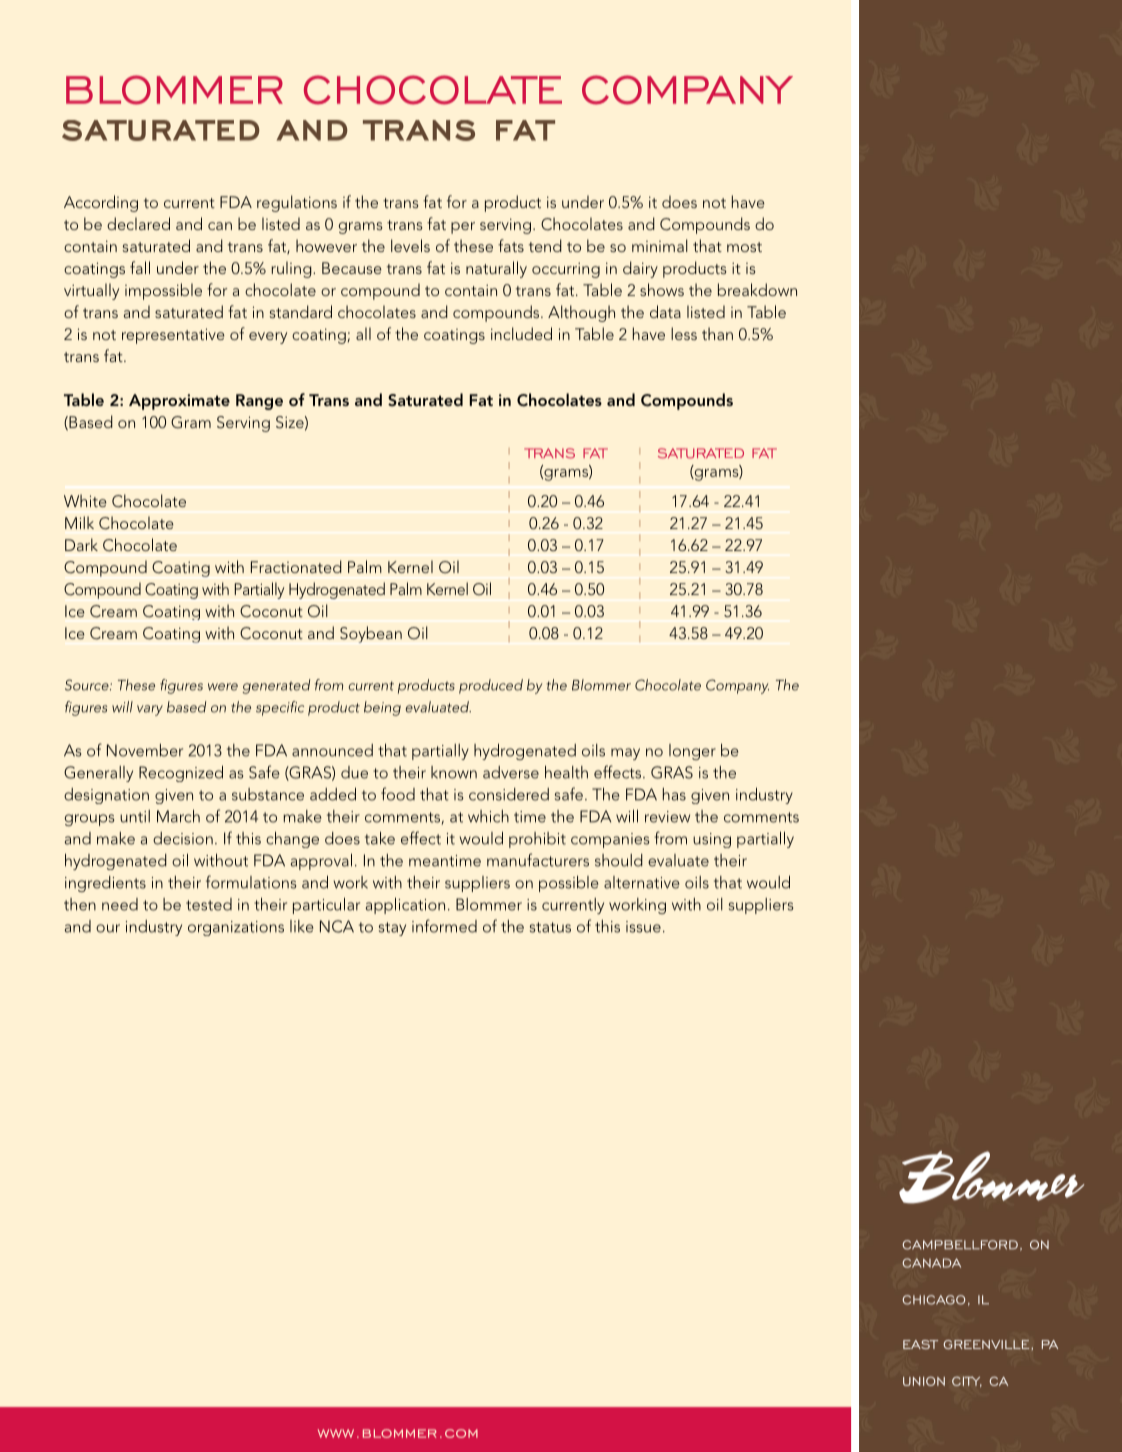  I want to click on using, so click(712, 840).
